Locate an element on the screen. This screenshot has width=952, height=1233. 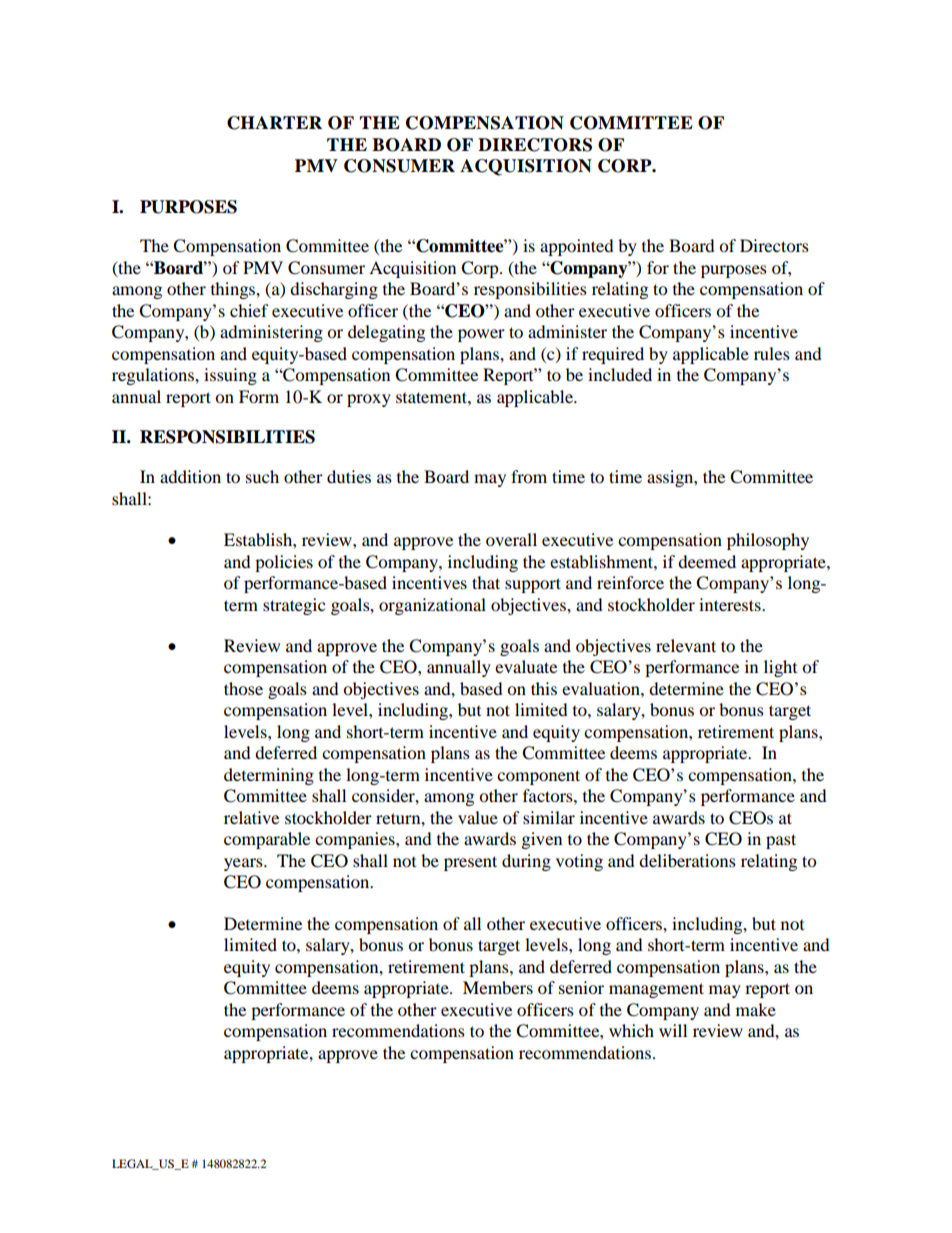
years is located at coordinates (244, 864).
